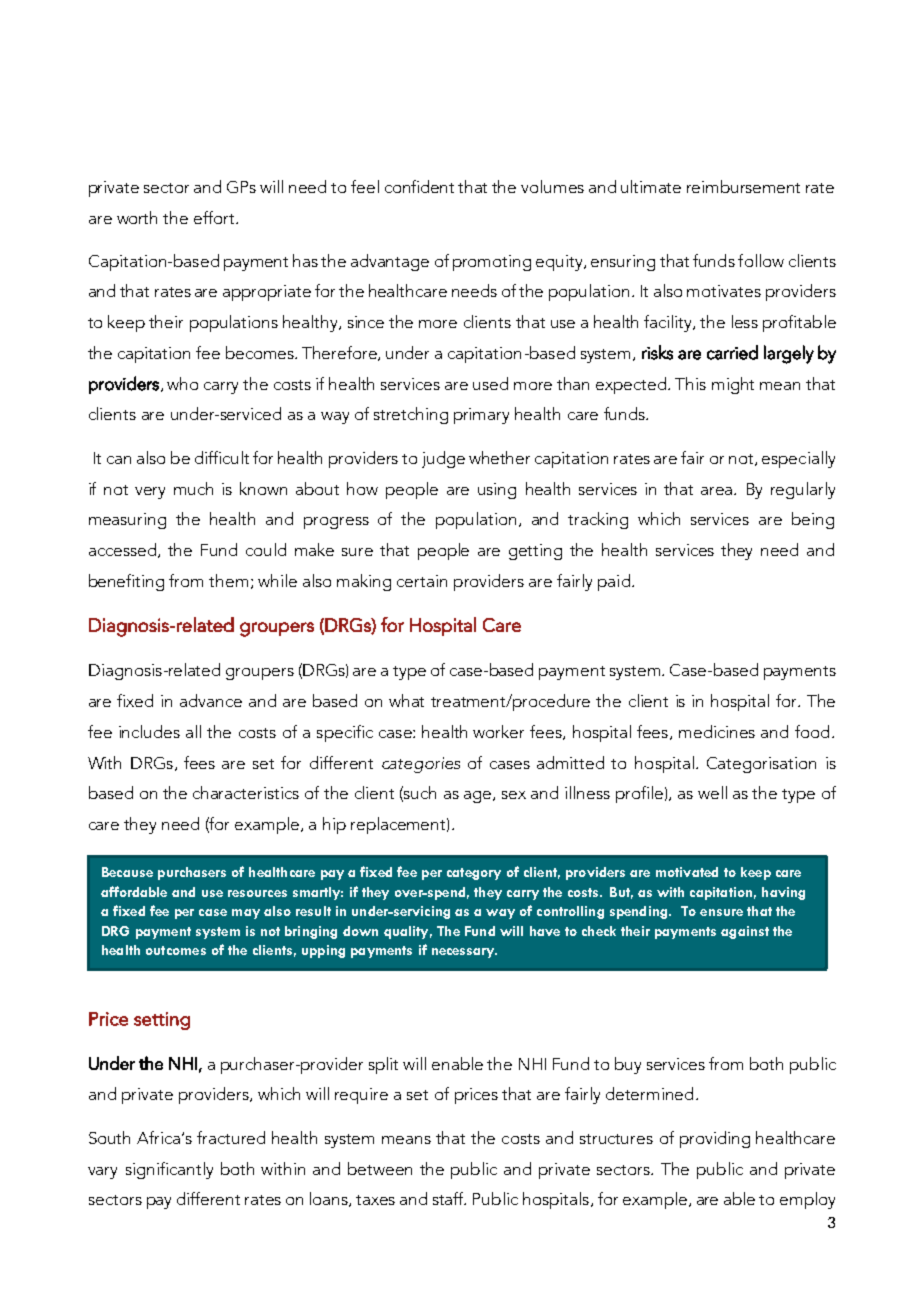 This image has width=924, height=1307. Describe the element at coordinates (745, 932) in the image. I see `against` at that location.
